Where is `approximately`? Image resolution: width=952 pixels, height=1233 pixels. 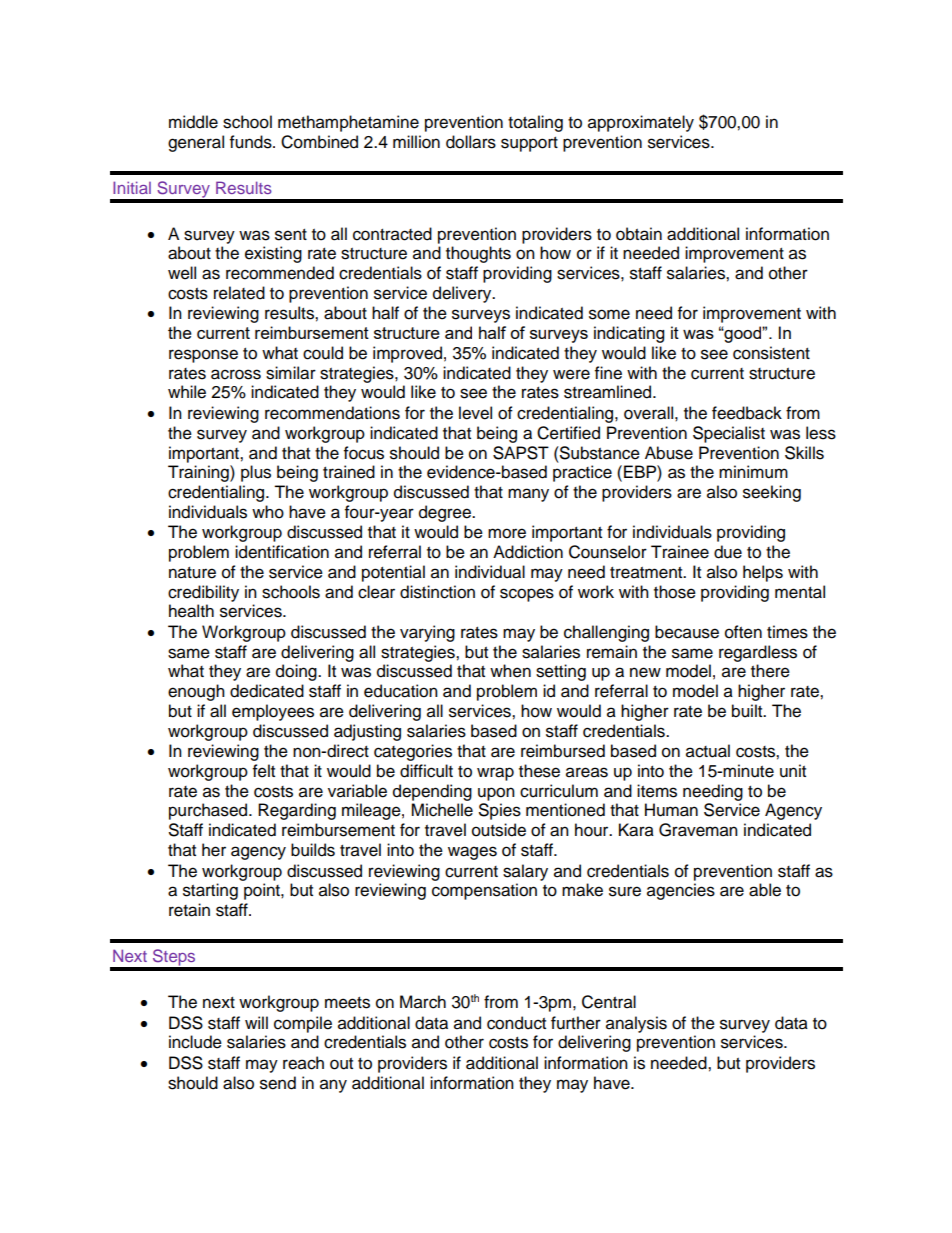 approximately is located at coordinates (641, 123).
